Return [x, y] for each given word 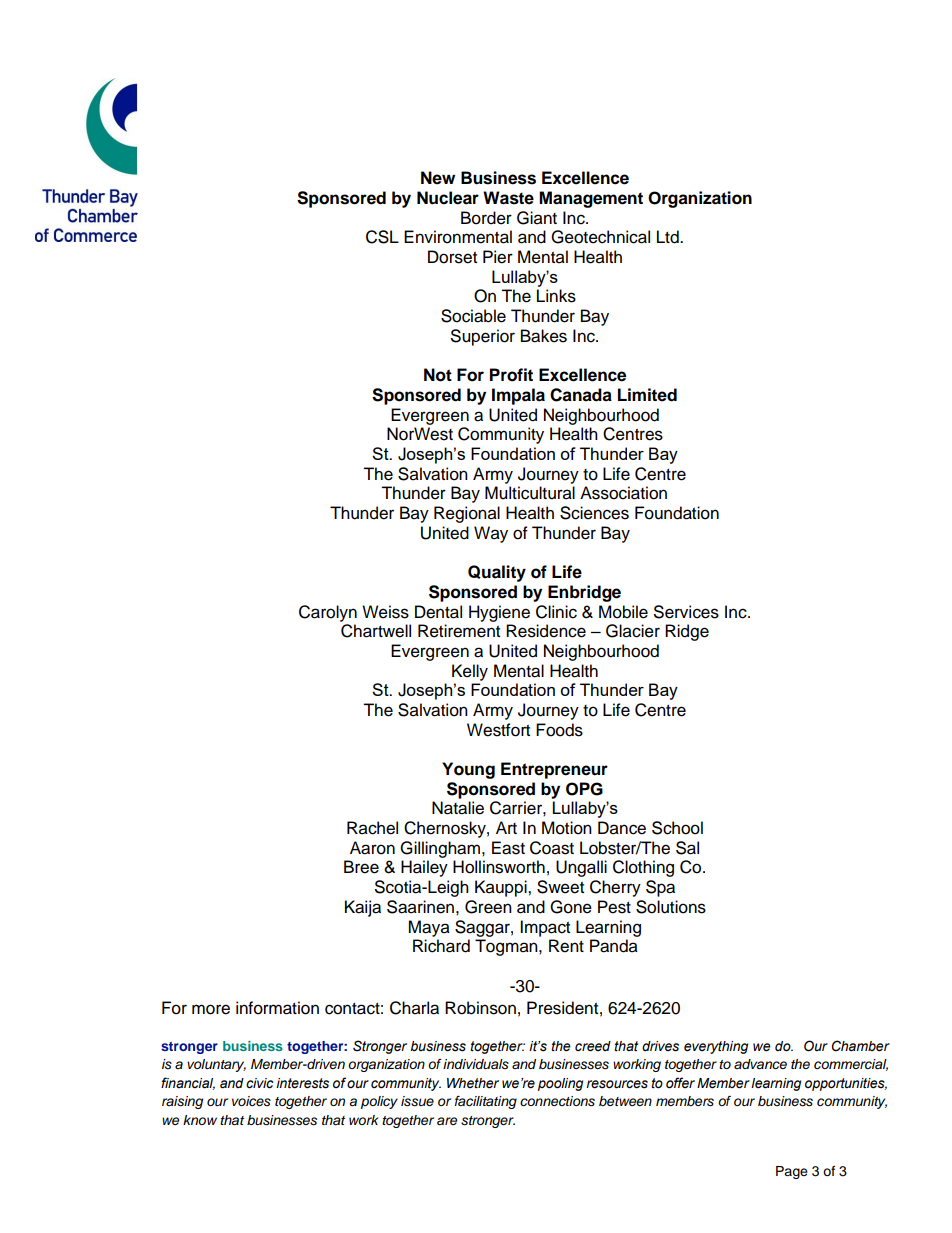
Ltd [669, 237]
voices [251, 1101]
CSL [382, 237]
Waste [508, 198]
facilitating [486, 1102]
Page [792, 1172]
